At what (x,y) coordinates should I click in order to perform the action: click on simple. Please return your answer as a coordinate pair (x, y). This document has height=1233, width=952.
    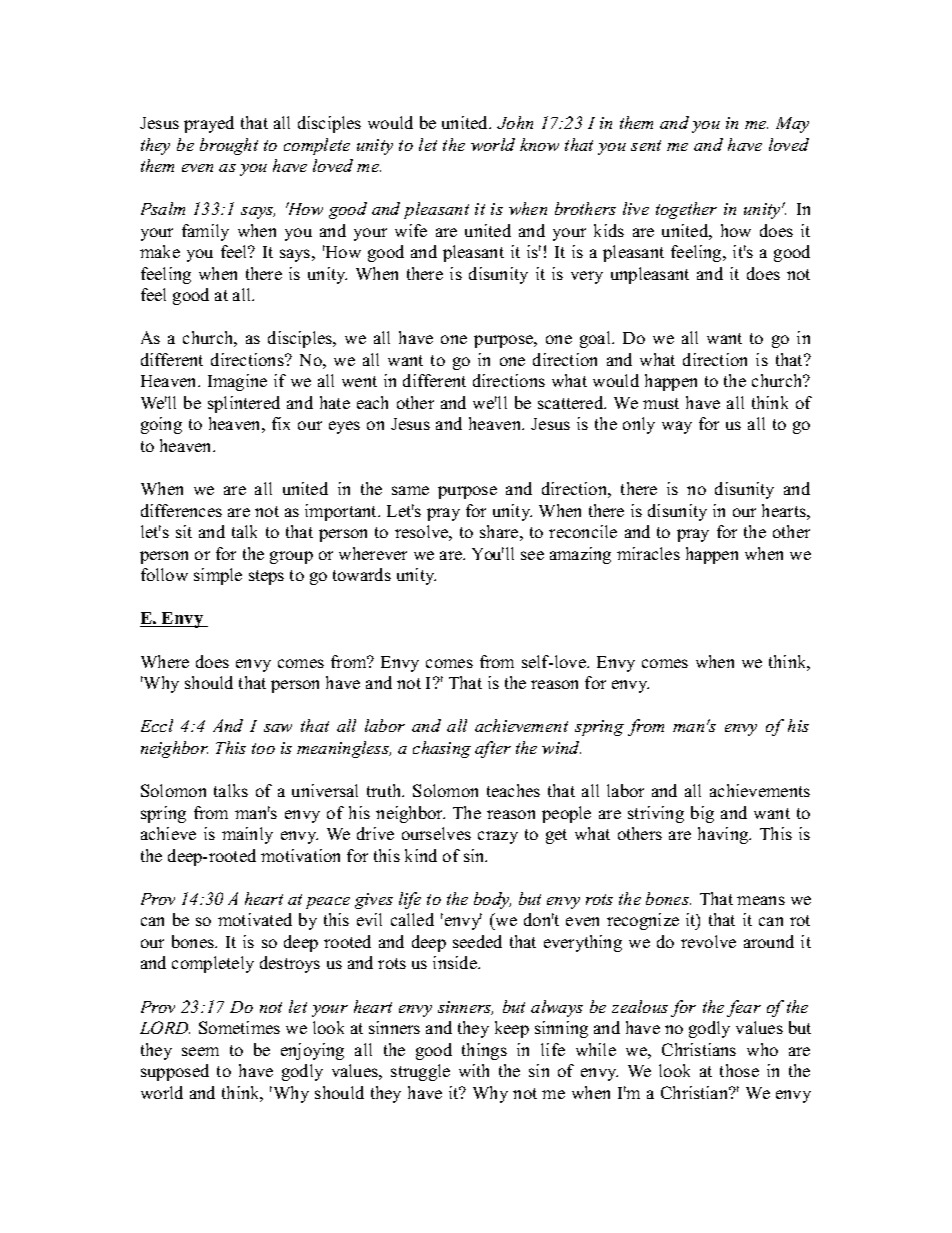
    Looking at the image, I should click on (218, 576).
